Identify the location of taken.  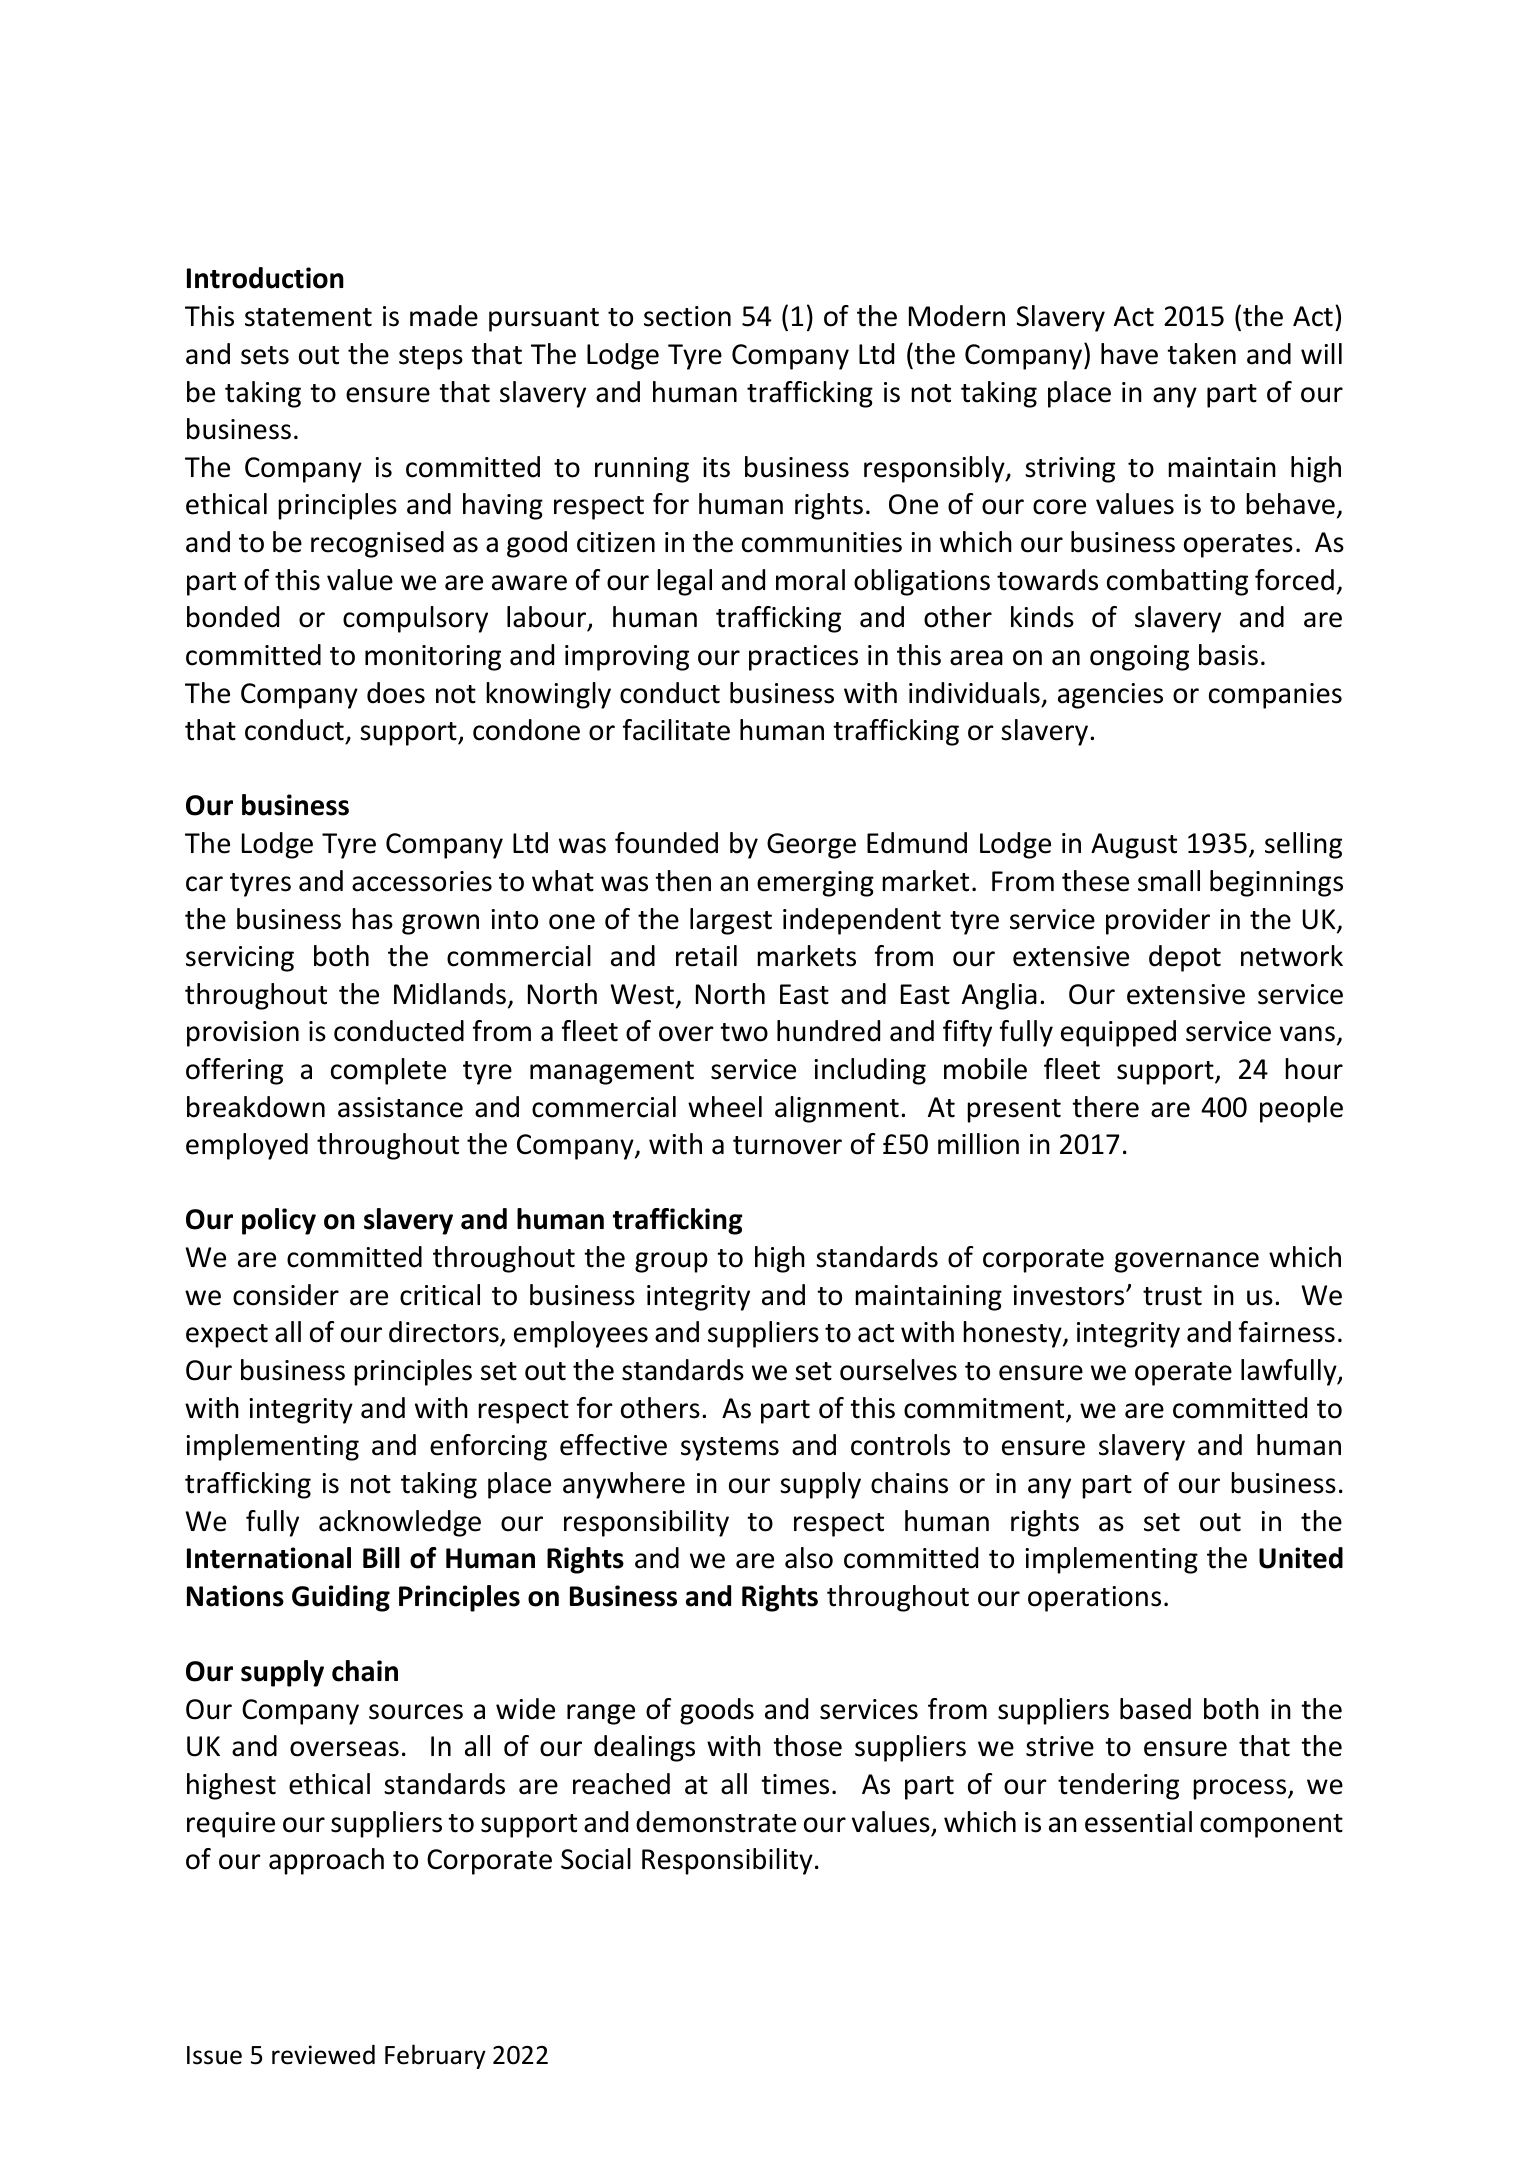
(1201, 354).
